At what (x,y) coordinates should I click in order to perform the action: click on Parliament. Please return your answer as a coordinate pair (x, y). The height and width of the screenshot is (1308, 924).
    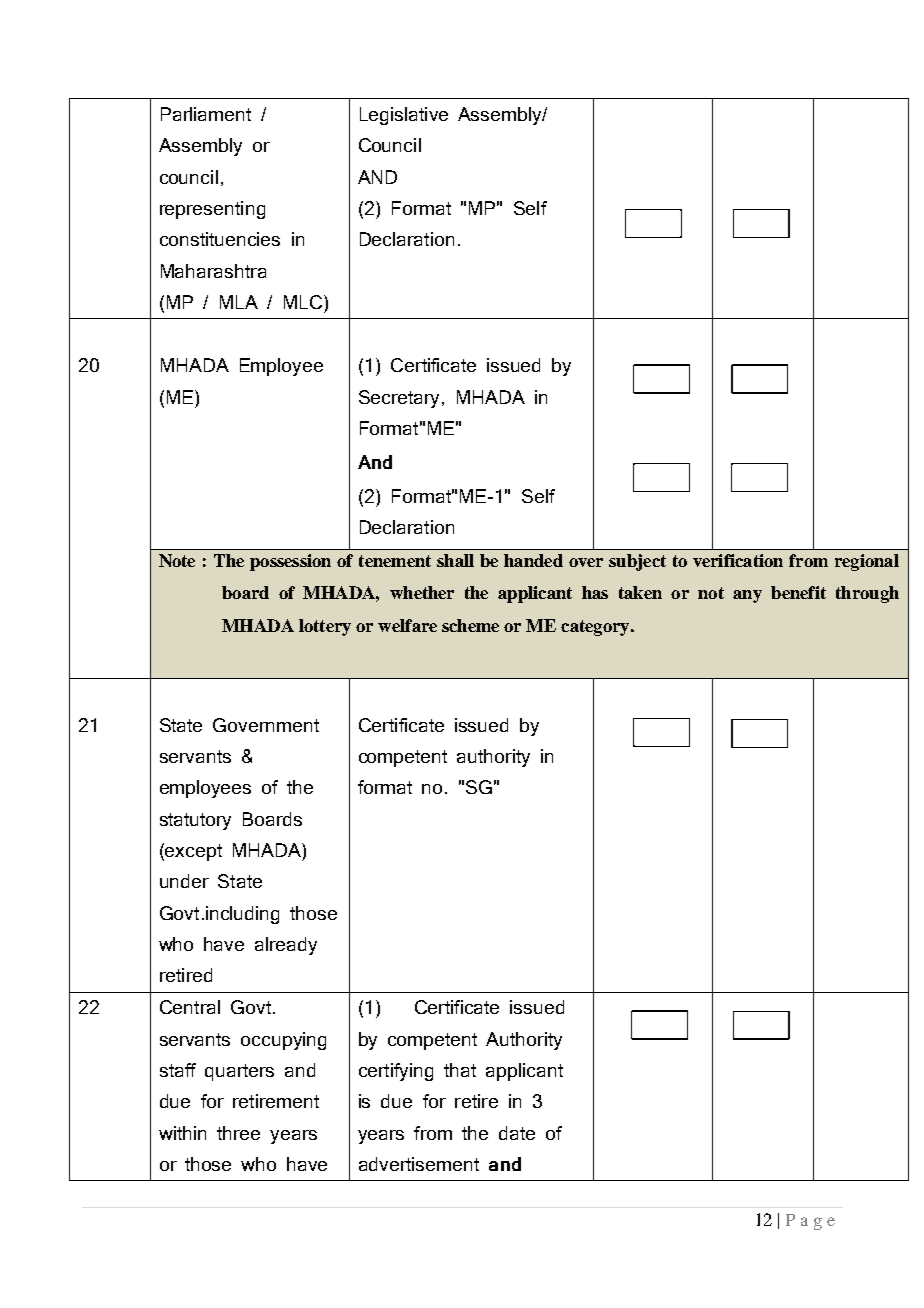
    Looking at the image, I should click on (206, 114).
